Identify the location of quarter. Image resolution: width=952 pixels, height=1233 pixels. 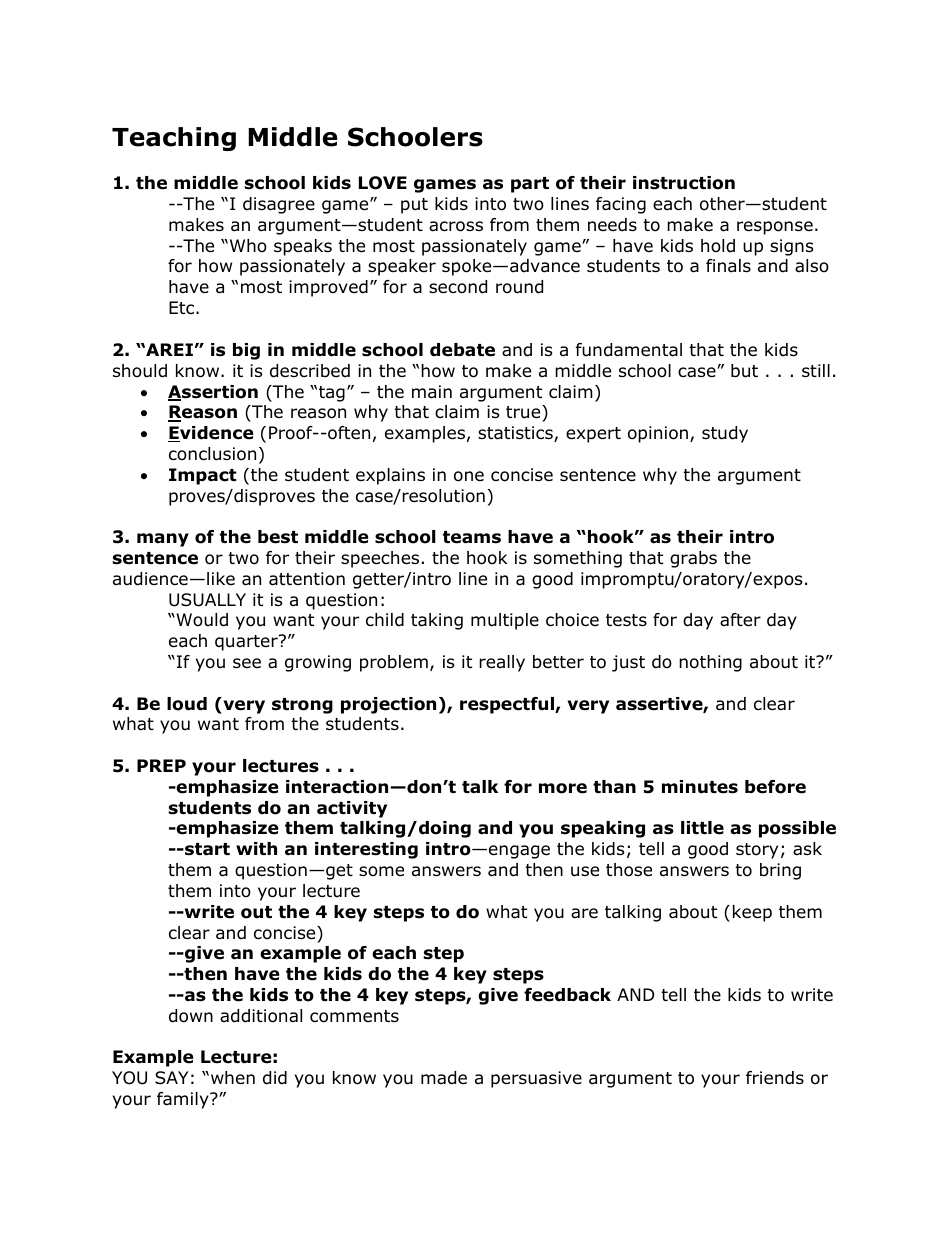
(247, 642).
